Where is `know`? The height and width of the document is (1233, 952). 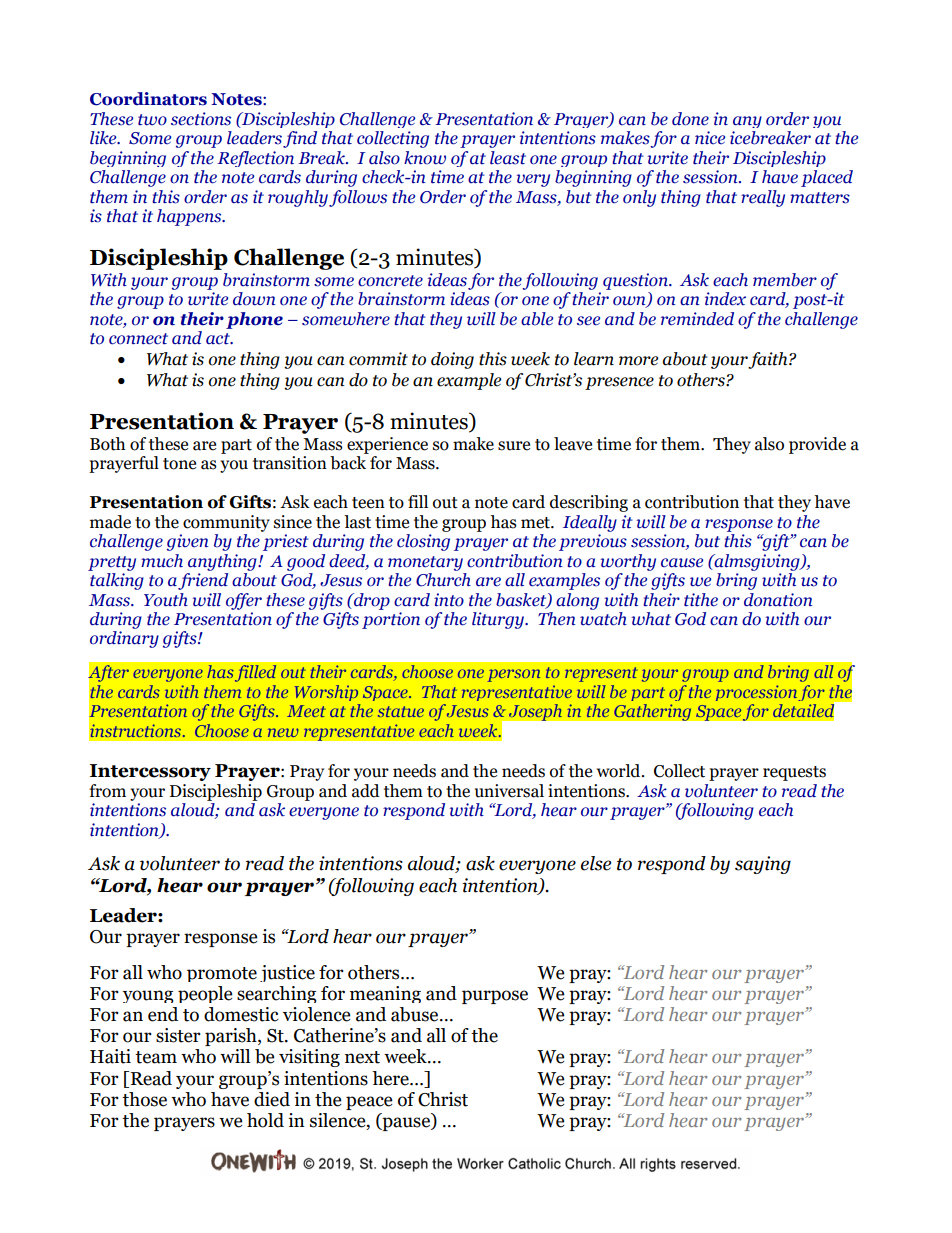 know is located at coordinates (425, 158).
